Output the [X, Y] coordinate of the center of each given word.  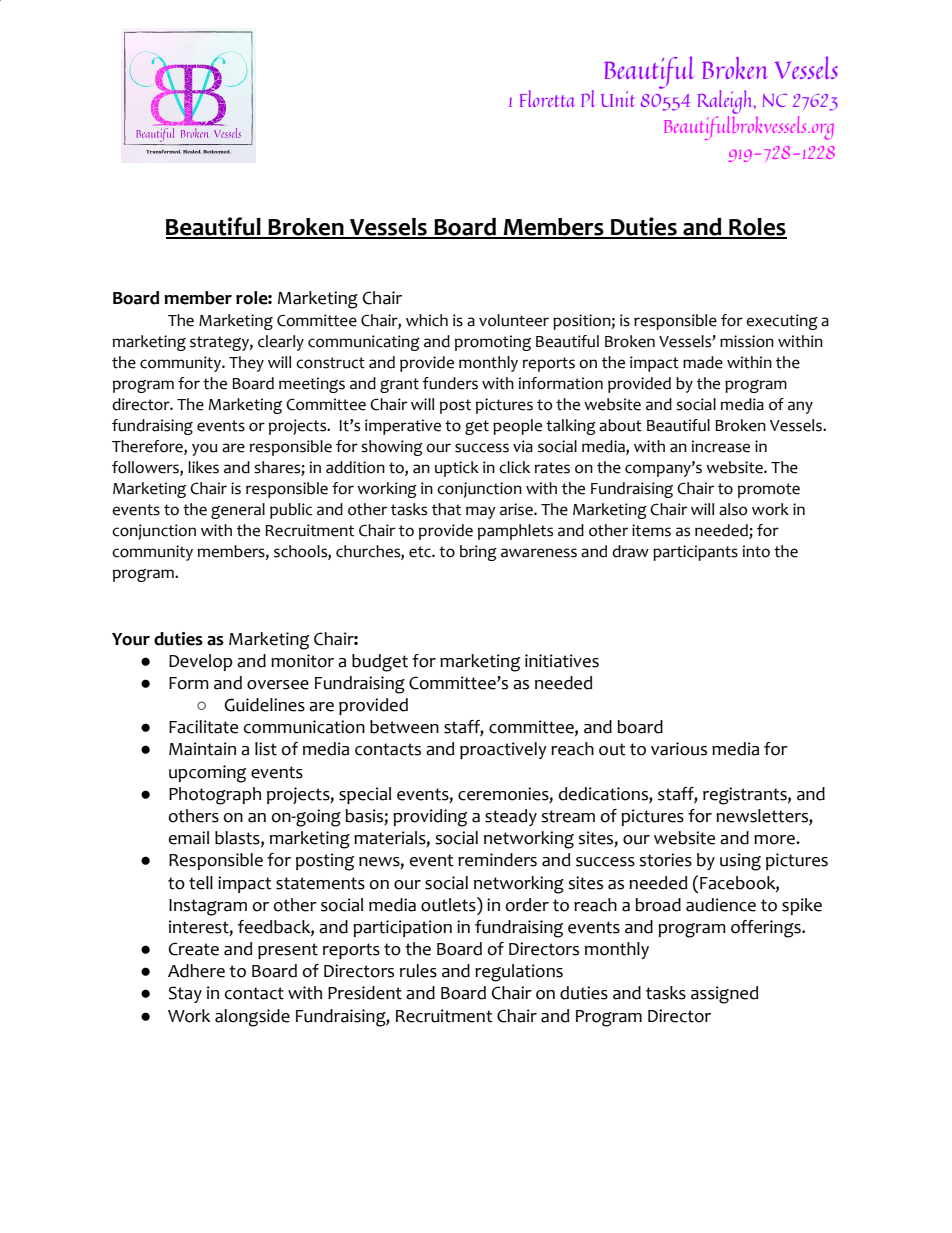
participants [695, 553]
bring [478, 553]
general [238, 511]
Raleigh [726, 103]
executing [782, 322]
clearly [281, 343]
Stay [185, 994]
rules [418, 971]
